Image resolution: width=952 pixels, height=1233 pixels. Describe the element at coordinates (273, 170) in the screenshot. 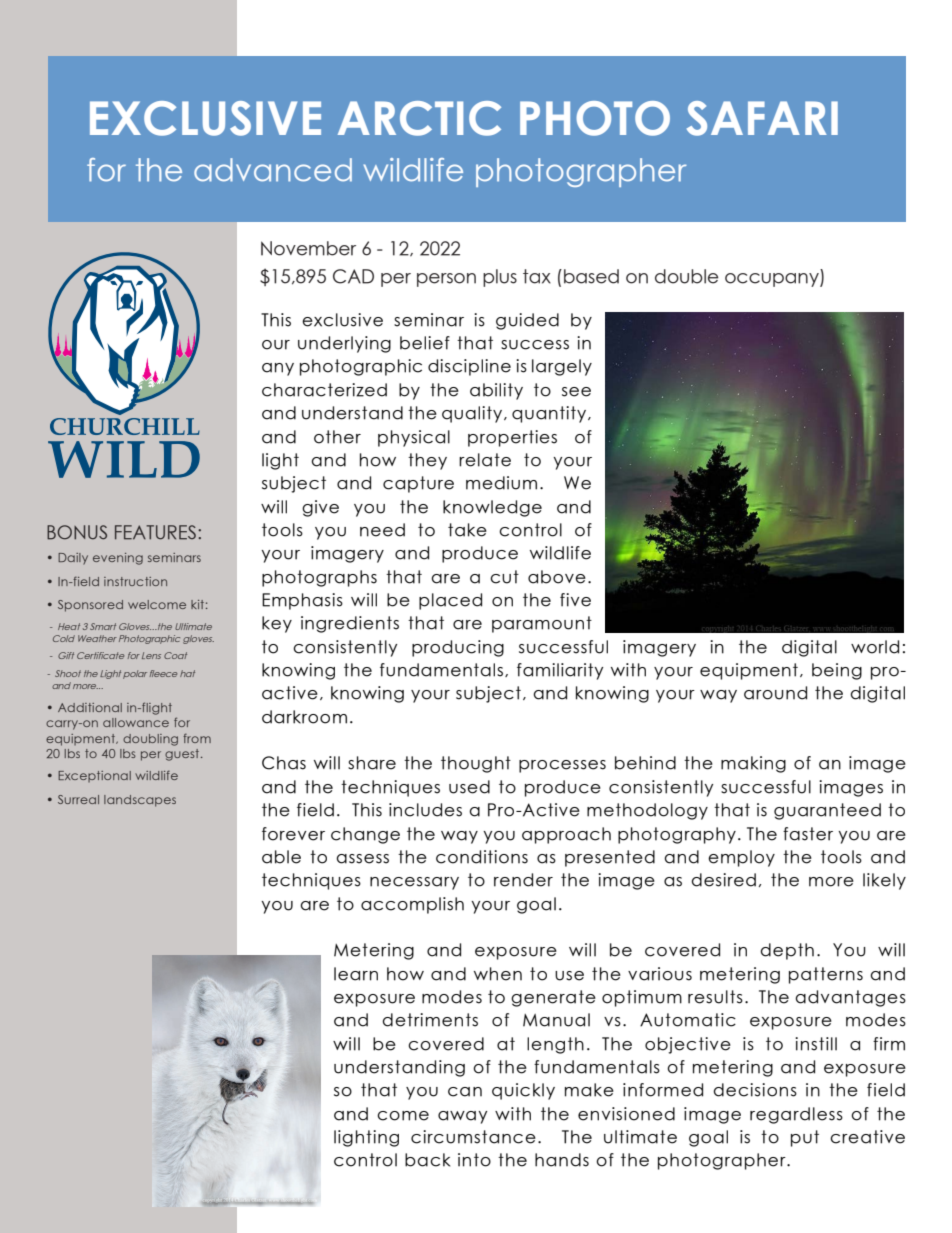

I see `advanced` at that location.
